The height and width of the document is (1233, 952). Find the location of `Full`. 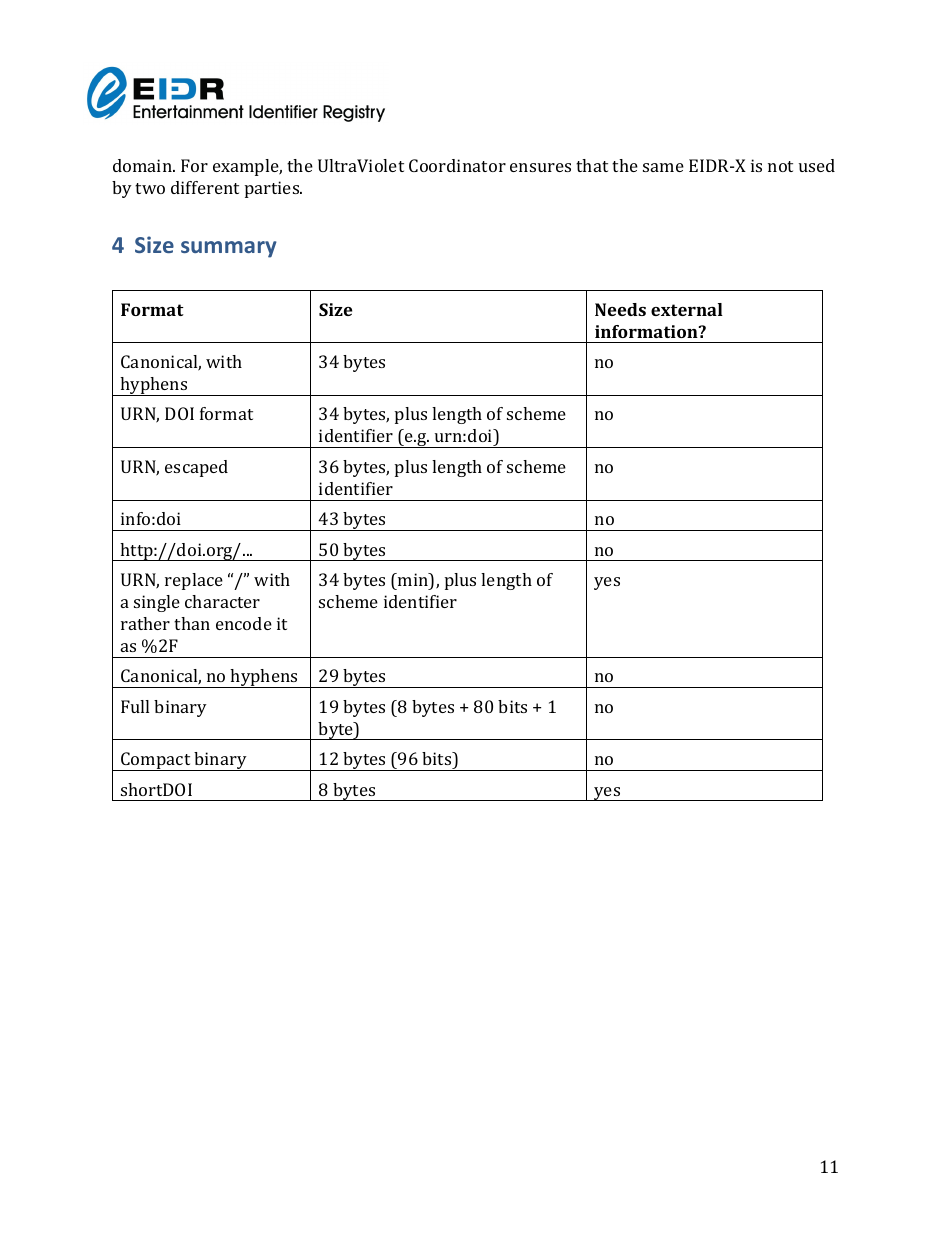

Full is located at coordinates (135, 706).
